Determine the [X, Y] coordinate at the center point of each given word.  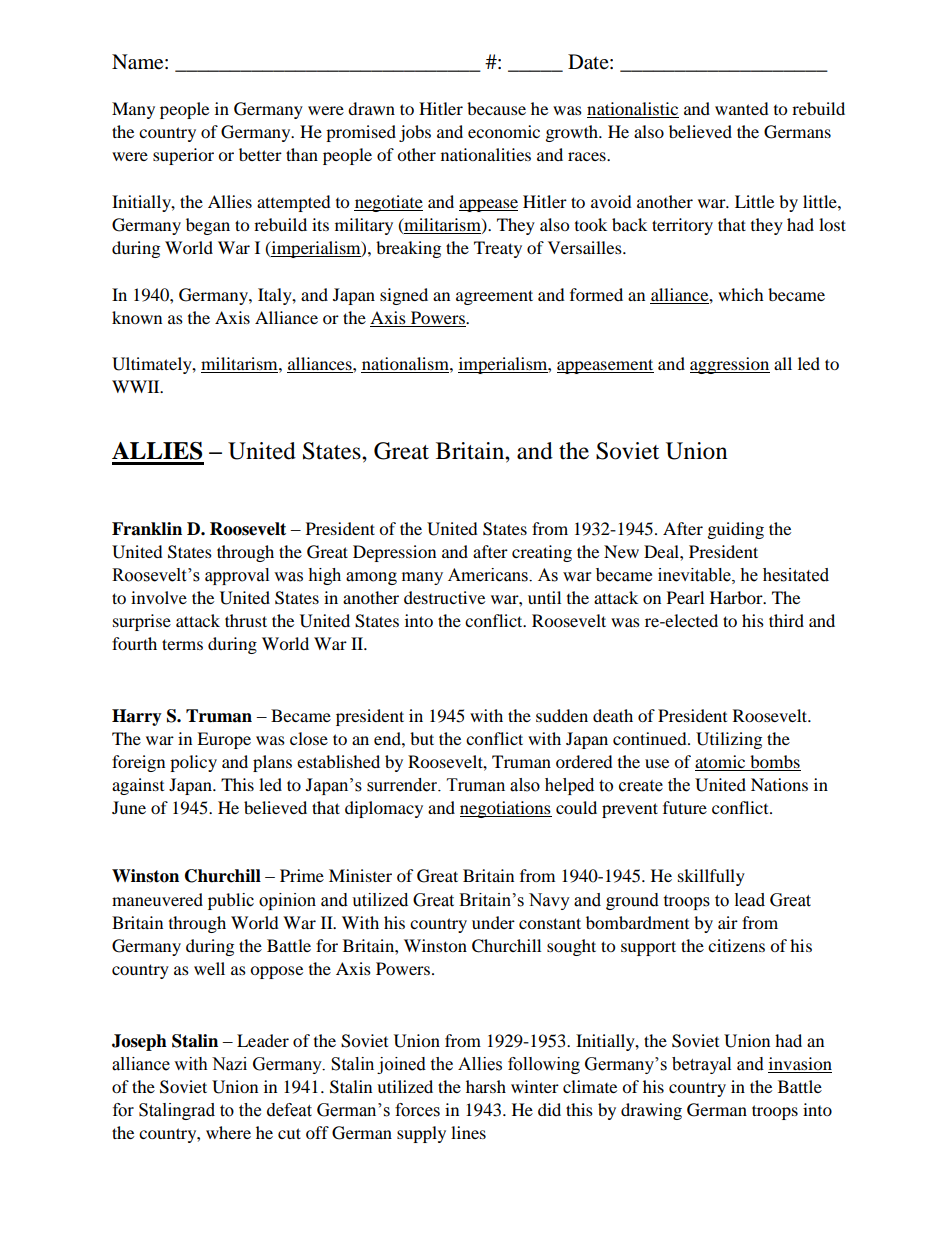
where [228, 1132]
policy [193, 763]
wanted [742, 108]
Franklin [147, 529]
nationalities [486, 154]
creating [542, 553]
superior [183, 156]
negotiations [506, 809]
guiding [736, 530]
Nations [779, 784]
